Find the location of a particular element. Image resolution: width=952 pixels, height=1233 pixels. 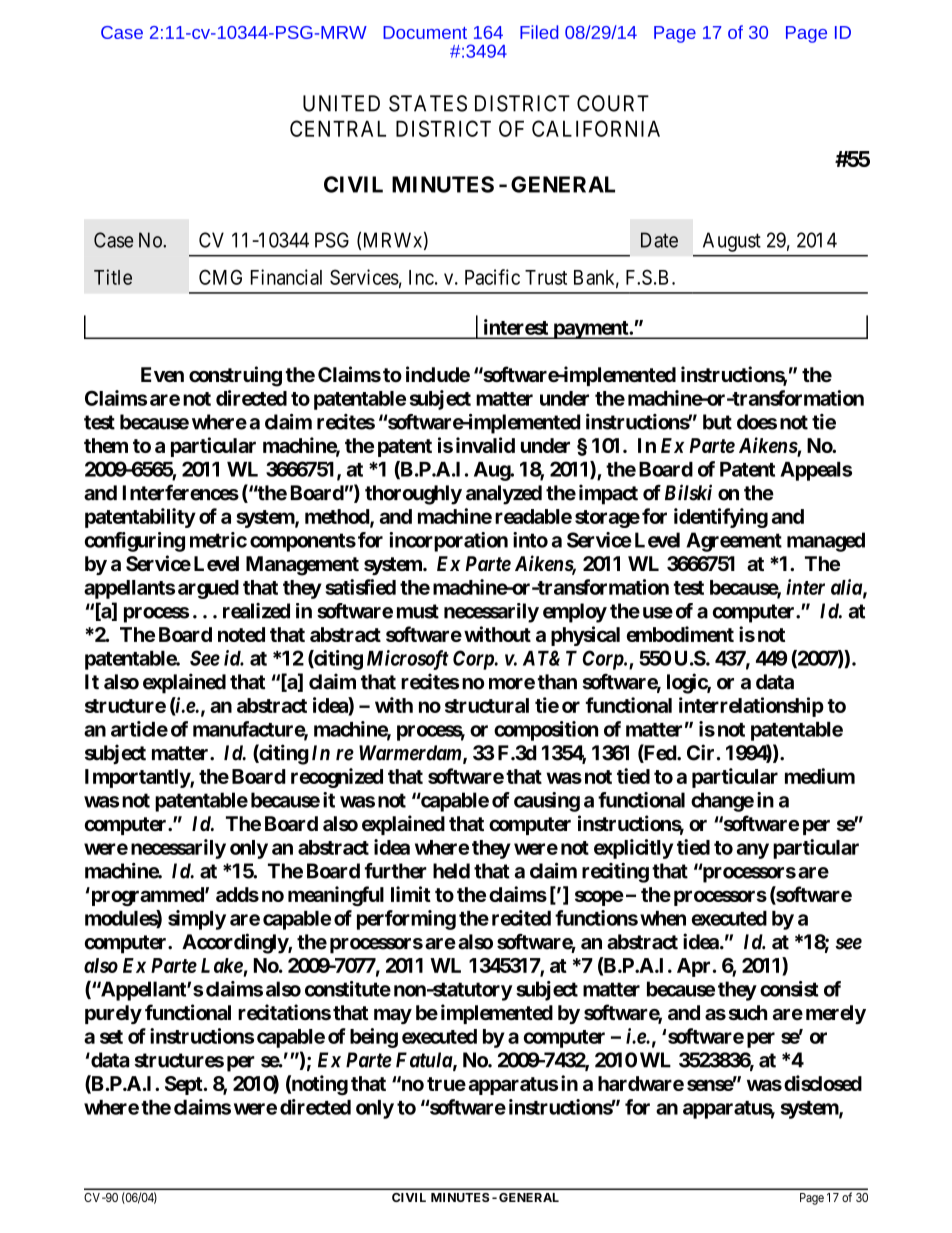

COURT is located at coordinates (613, 103).
